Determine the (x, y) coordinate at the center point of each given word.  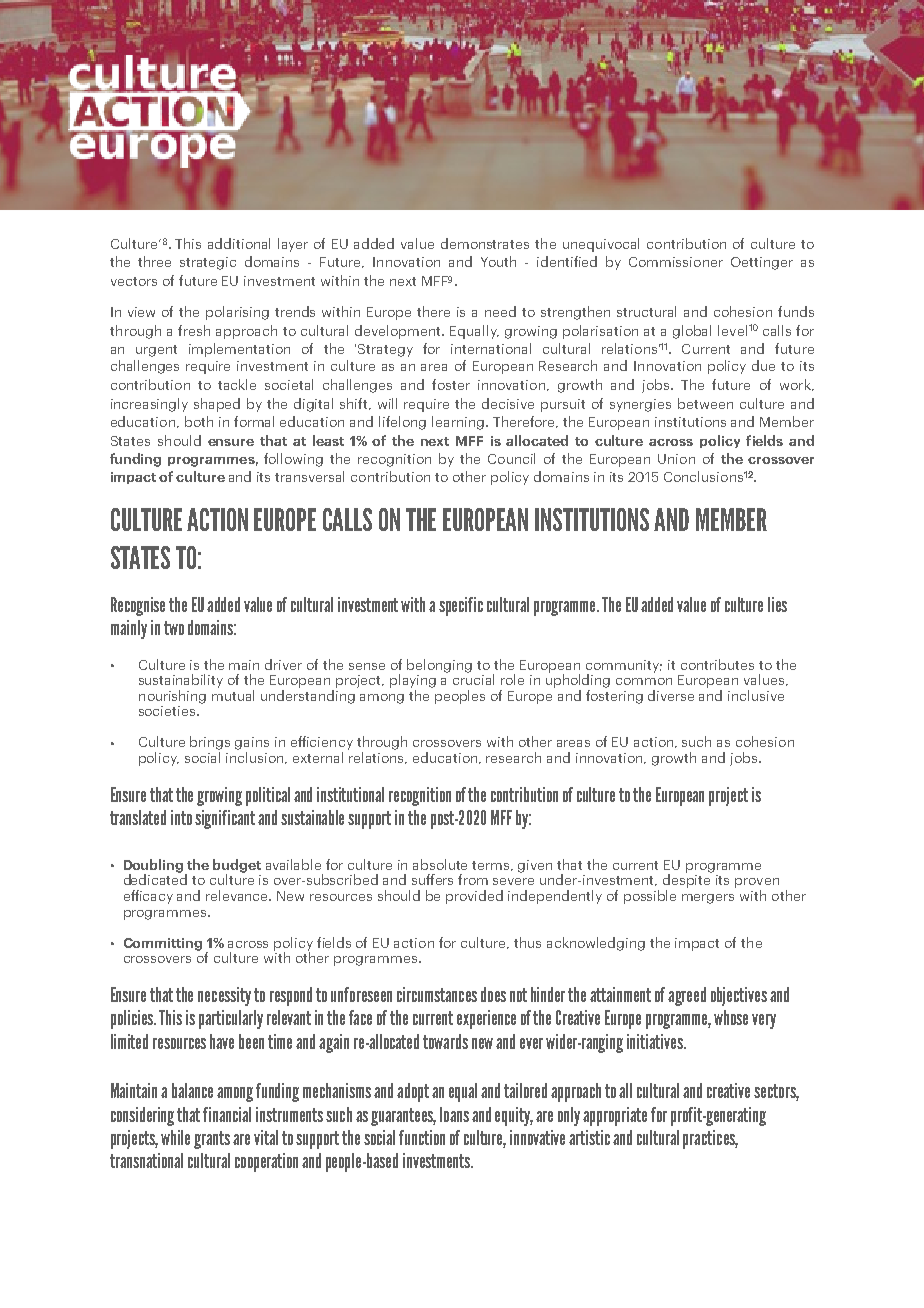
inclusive (756, 695)
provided (474, 897)
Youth (498, 261)
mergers (708, 899)
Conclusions (703, 476)
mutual (233, 694)
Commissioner (676, 262)
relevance (238, 895)
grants (212, 1140)
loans (454, 1114)
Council (511, 458)
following (293, 460)
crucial (473, 678)
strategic (208, 263)
